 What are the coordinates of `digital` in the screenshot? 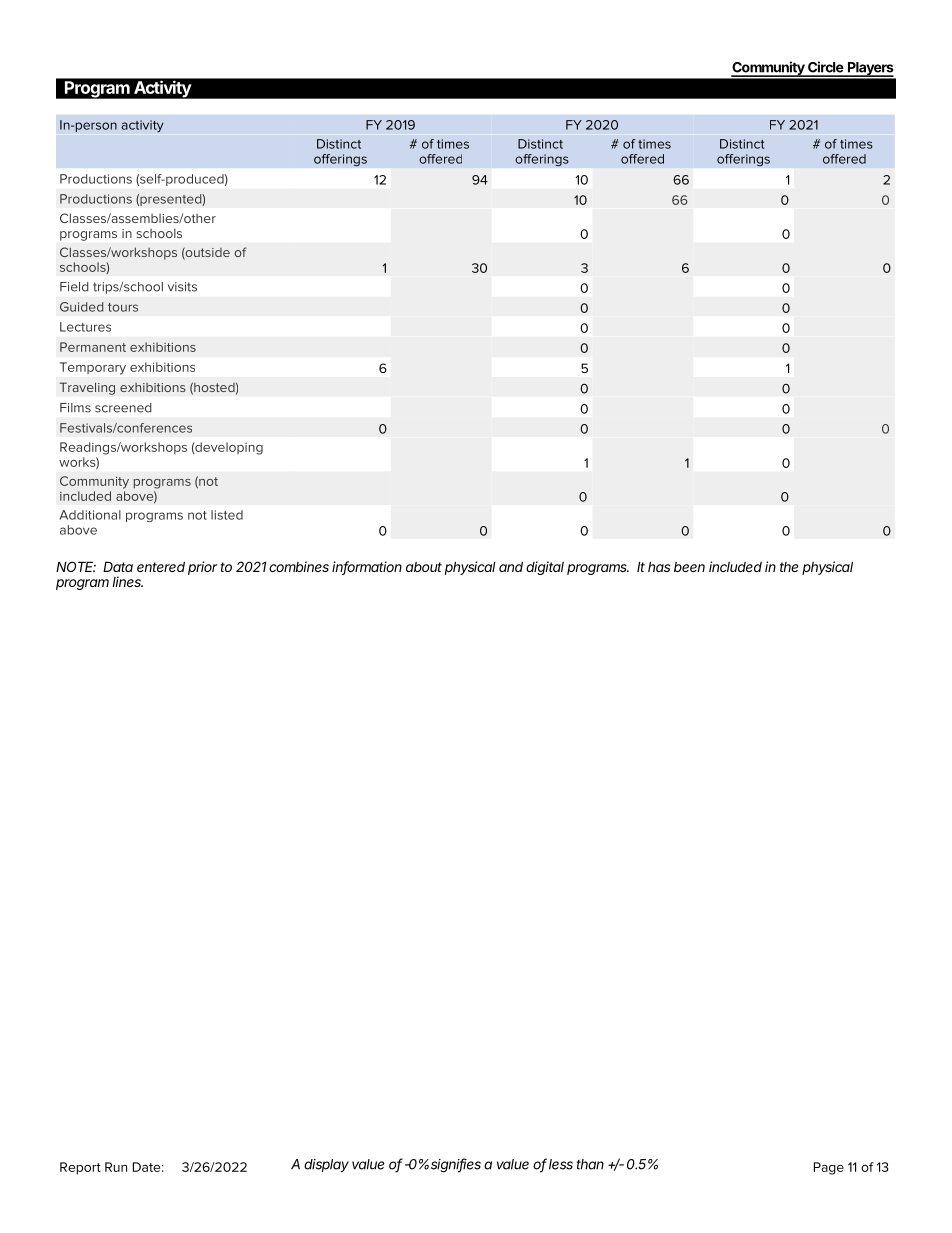 It's located at (545, 568).
